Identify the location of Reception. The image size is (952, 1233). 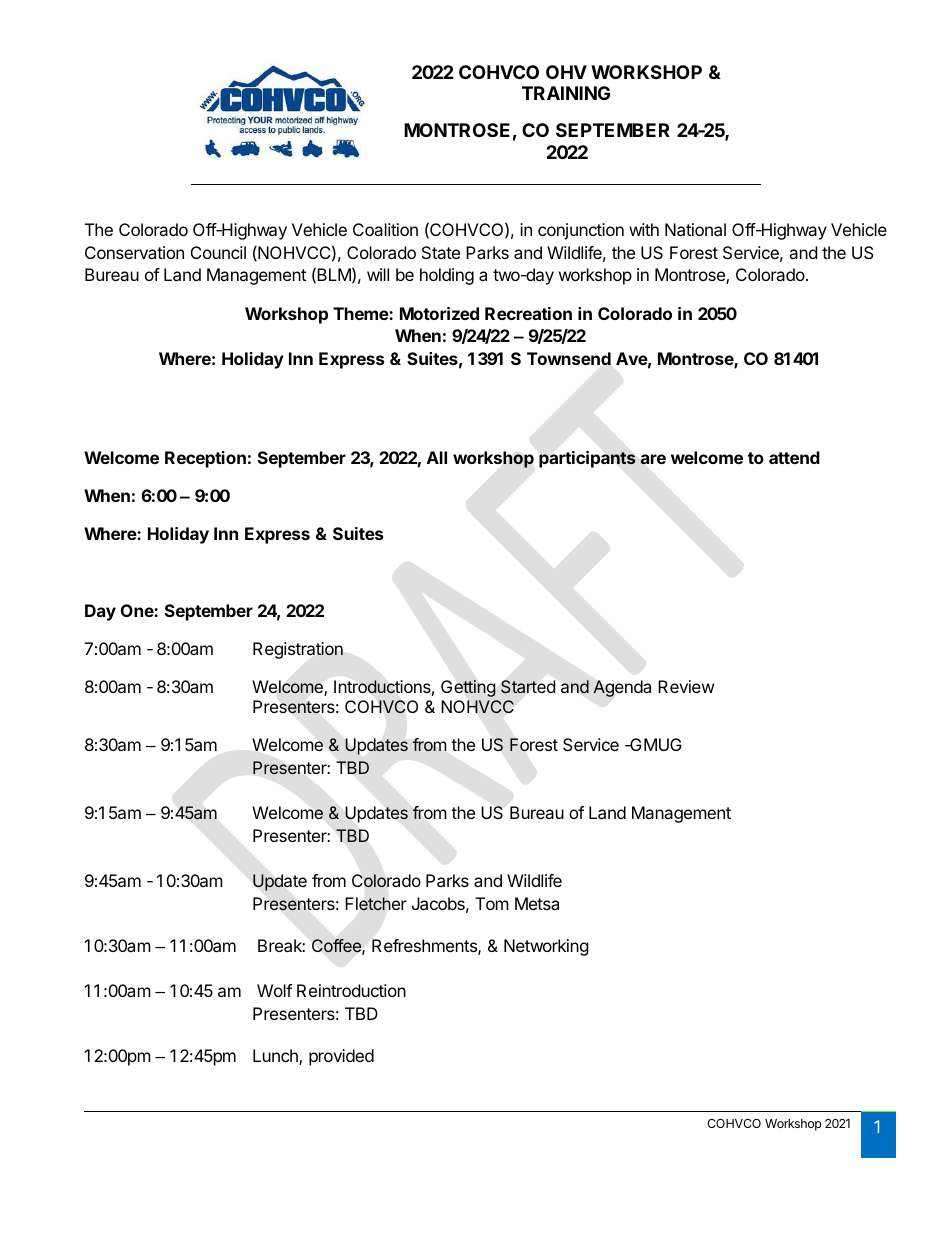
(205, 459).
